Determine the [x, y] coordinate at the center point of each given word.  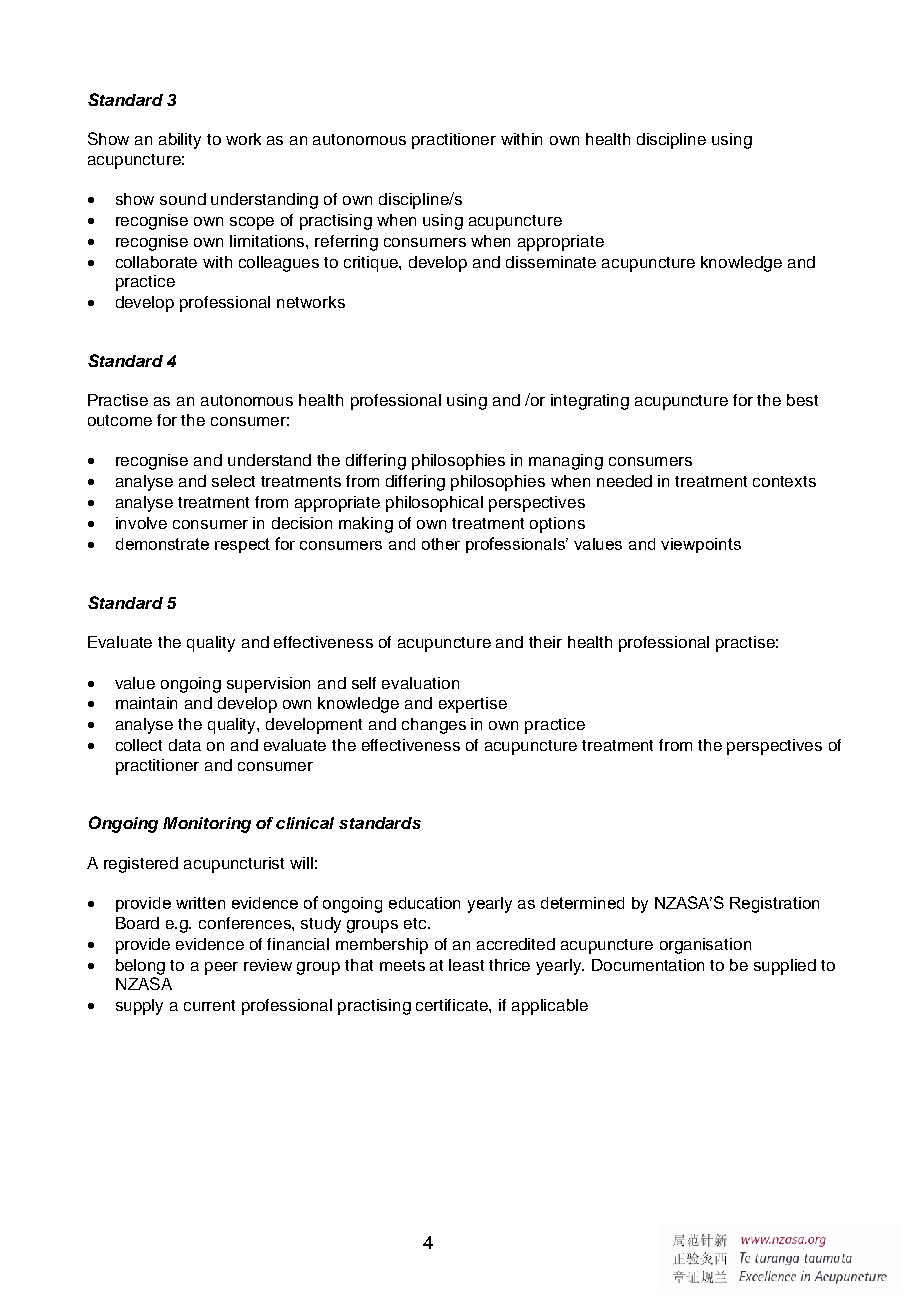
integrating [590, 402]
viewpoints [701, 545]
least [466, 965]
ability [180, 141]
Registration [774, 905]
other [441, 544]
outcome [120, 420]
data [185, 745]
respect [242, 545]
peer [221, 968]
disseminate [551, 262]
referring [346, 243]
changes [434, 726]
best [802, 400]
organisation [705, 946]
